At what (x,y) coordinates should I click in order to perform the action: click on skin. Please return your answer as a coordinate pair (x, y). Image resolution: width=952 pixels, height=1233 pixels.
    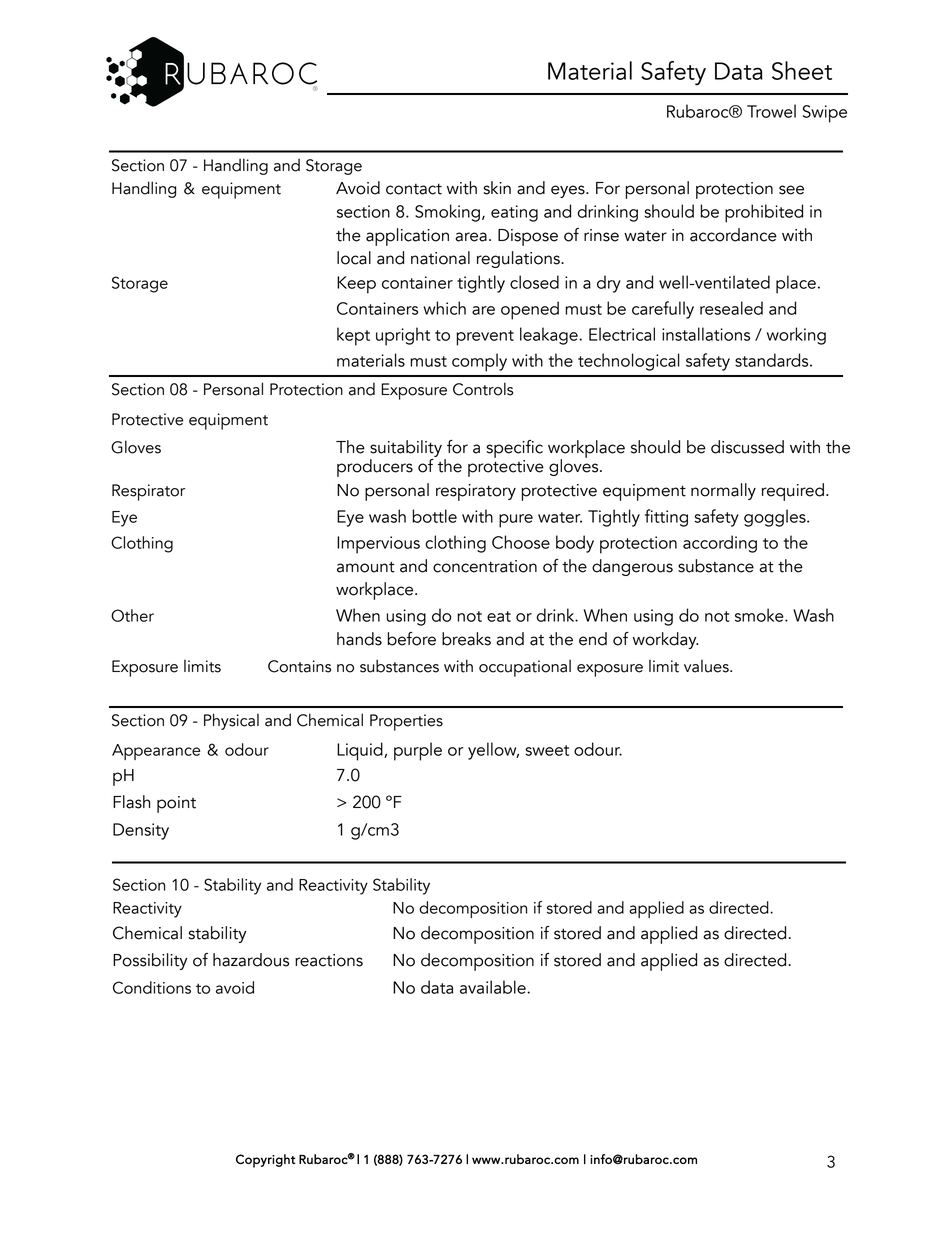
    Looking at the image, I should click on (497, 188).
